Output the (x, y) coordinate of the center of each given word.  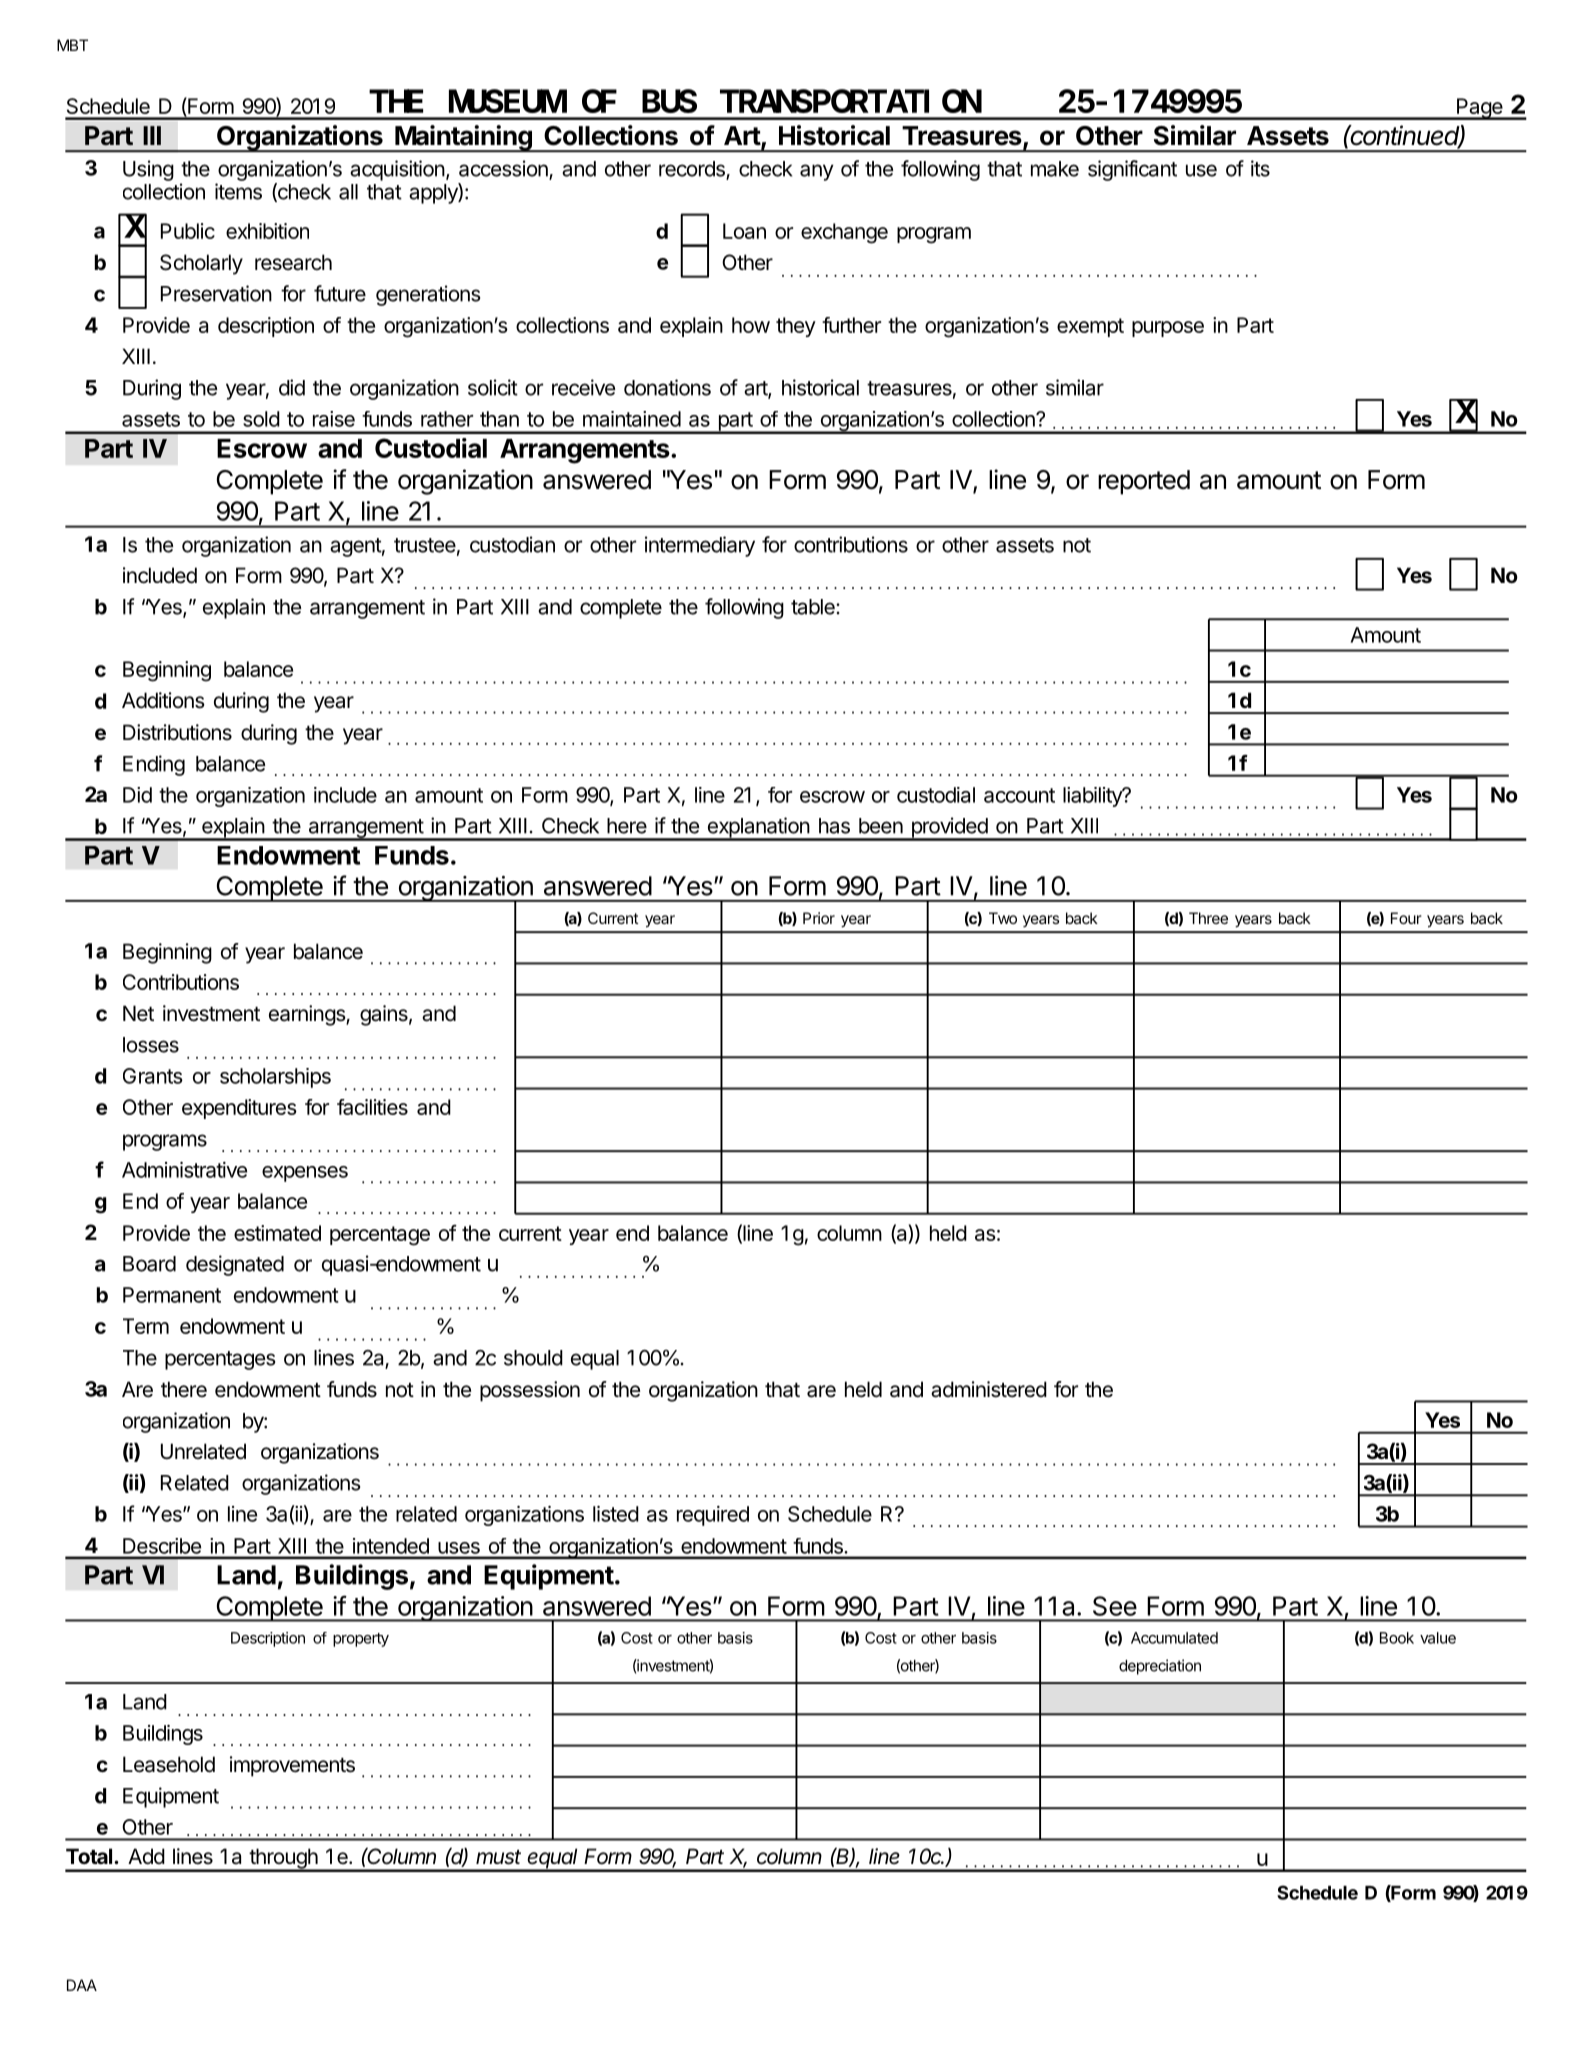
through (283, 1859)
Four (1406, 918)
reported (1144, 482)
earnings (308, 1015)
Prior (819, 918)
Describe (162, 1546)
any (817, 172)
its (1260, 168)
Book (1397, 1638)
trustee (425, 545)
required (713, 1516)
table (814, 607)
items (238, 191)
